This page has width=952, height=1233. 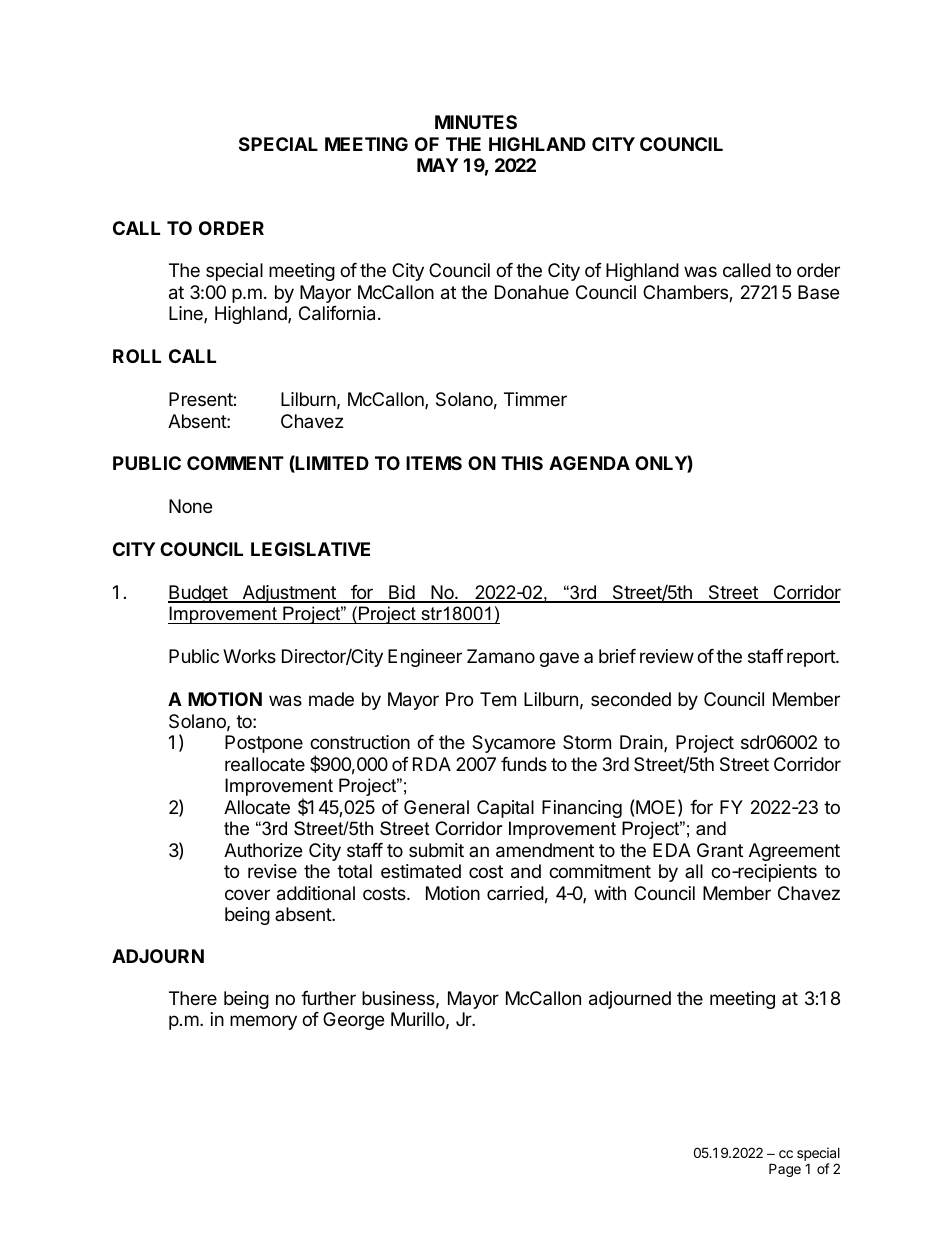 What do you see at coordinates (785, 1170) in the page?
I see `Page` at bounding box center [785, 1170].
